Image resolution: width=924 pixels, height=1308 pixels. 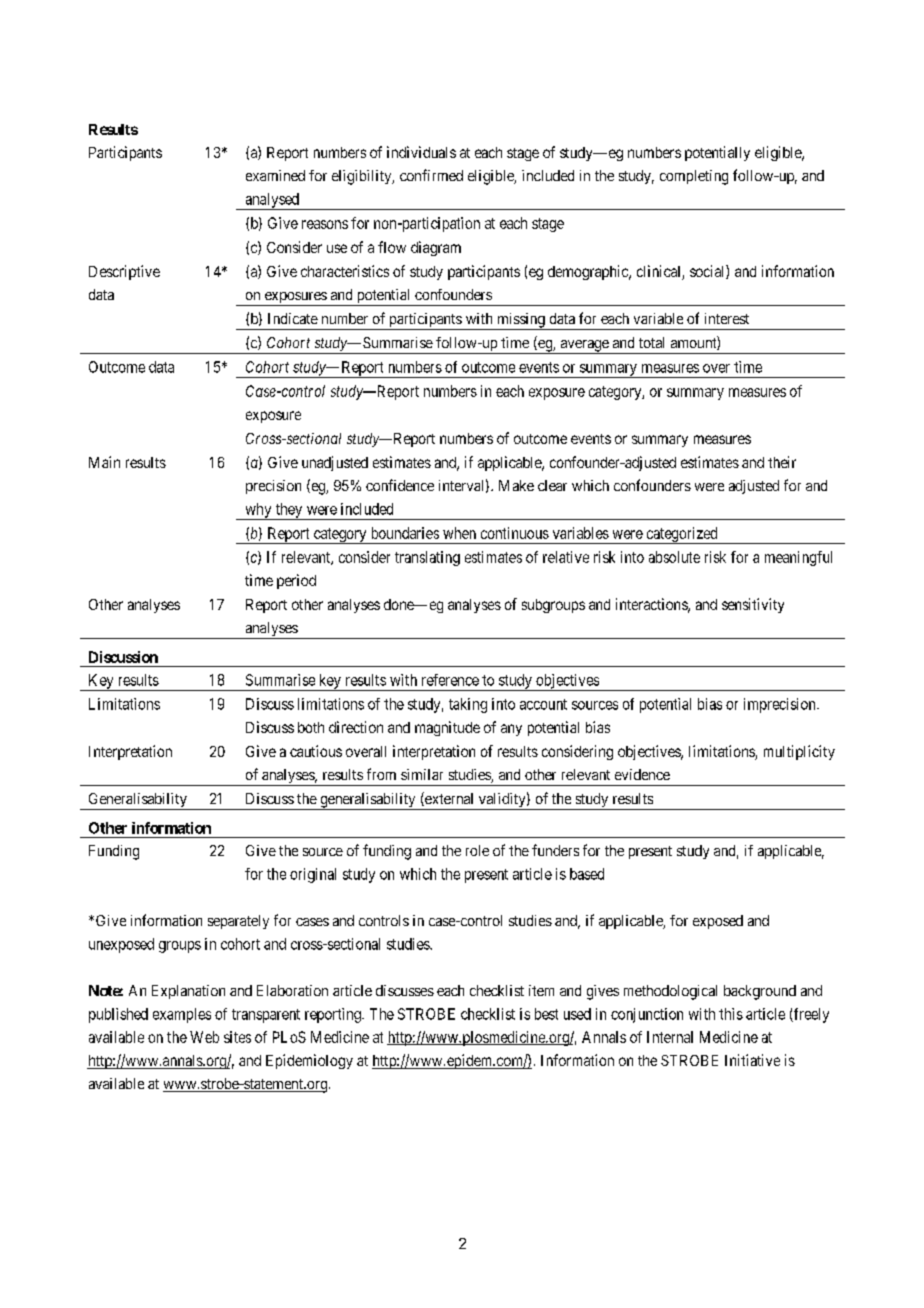 What do you see at coordinates (799, 752) in the screenshot?
I see `multiplicity` at bounding box center [799, 752].
